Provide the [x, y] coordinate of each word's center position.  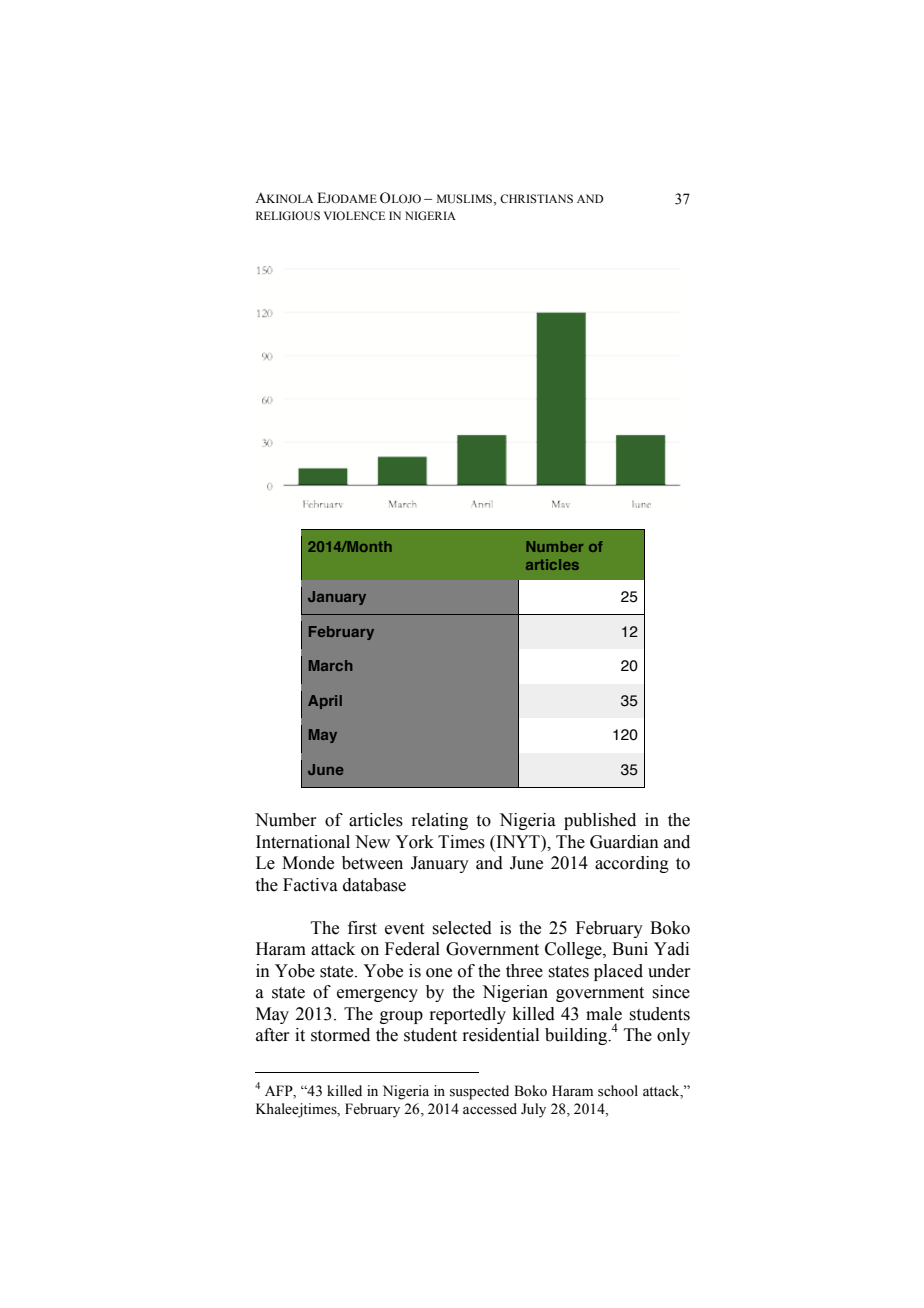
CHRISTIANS [536, 198]
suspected [479, 1092]
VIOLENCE [354, 215]
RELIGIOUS [288, 215]
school [618, 1091]
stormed [340, 1035]
